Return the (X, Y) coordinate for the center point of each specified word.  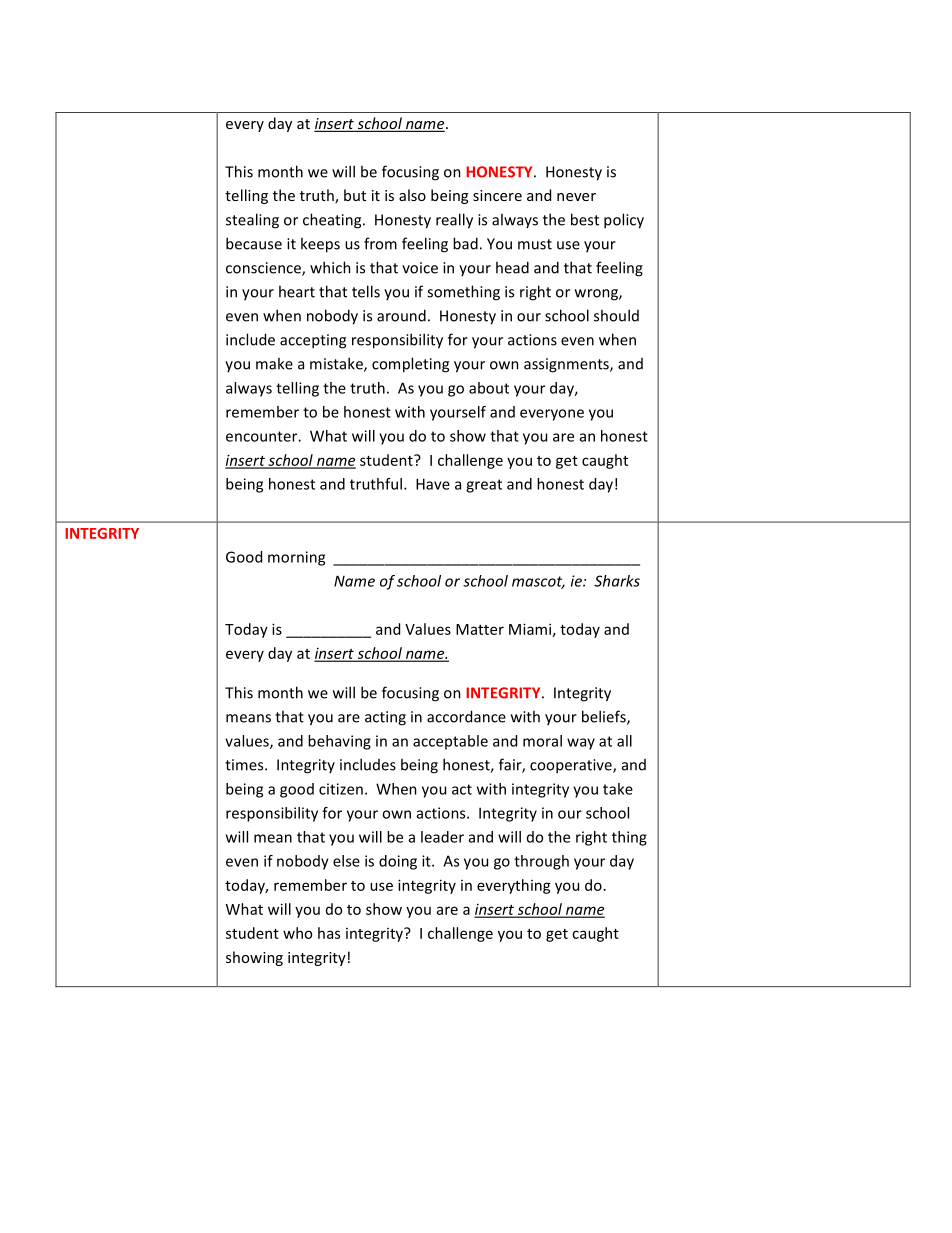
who (297, 933)
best (585, 219)
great (484, 486)
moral (542, 741)
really (454, 221)
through (541, 862)
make (274, 363)
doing (398, 862)
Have (433, 484)
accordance (466, 716)
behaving (339, 742)
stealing (252, 221)
